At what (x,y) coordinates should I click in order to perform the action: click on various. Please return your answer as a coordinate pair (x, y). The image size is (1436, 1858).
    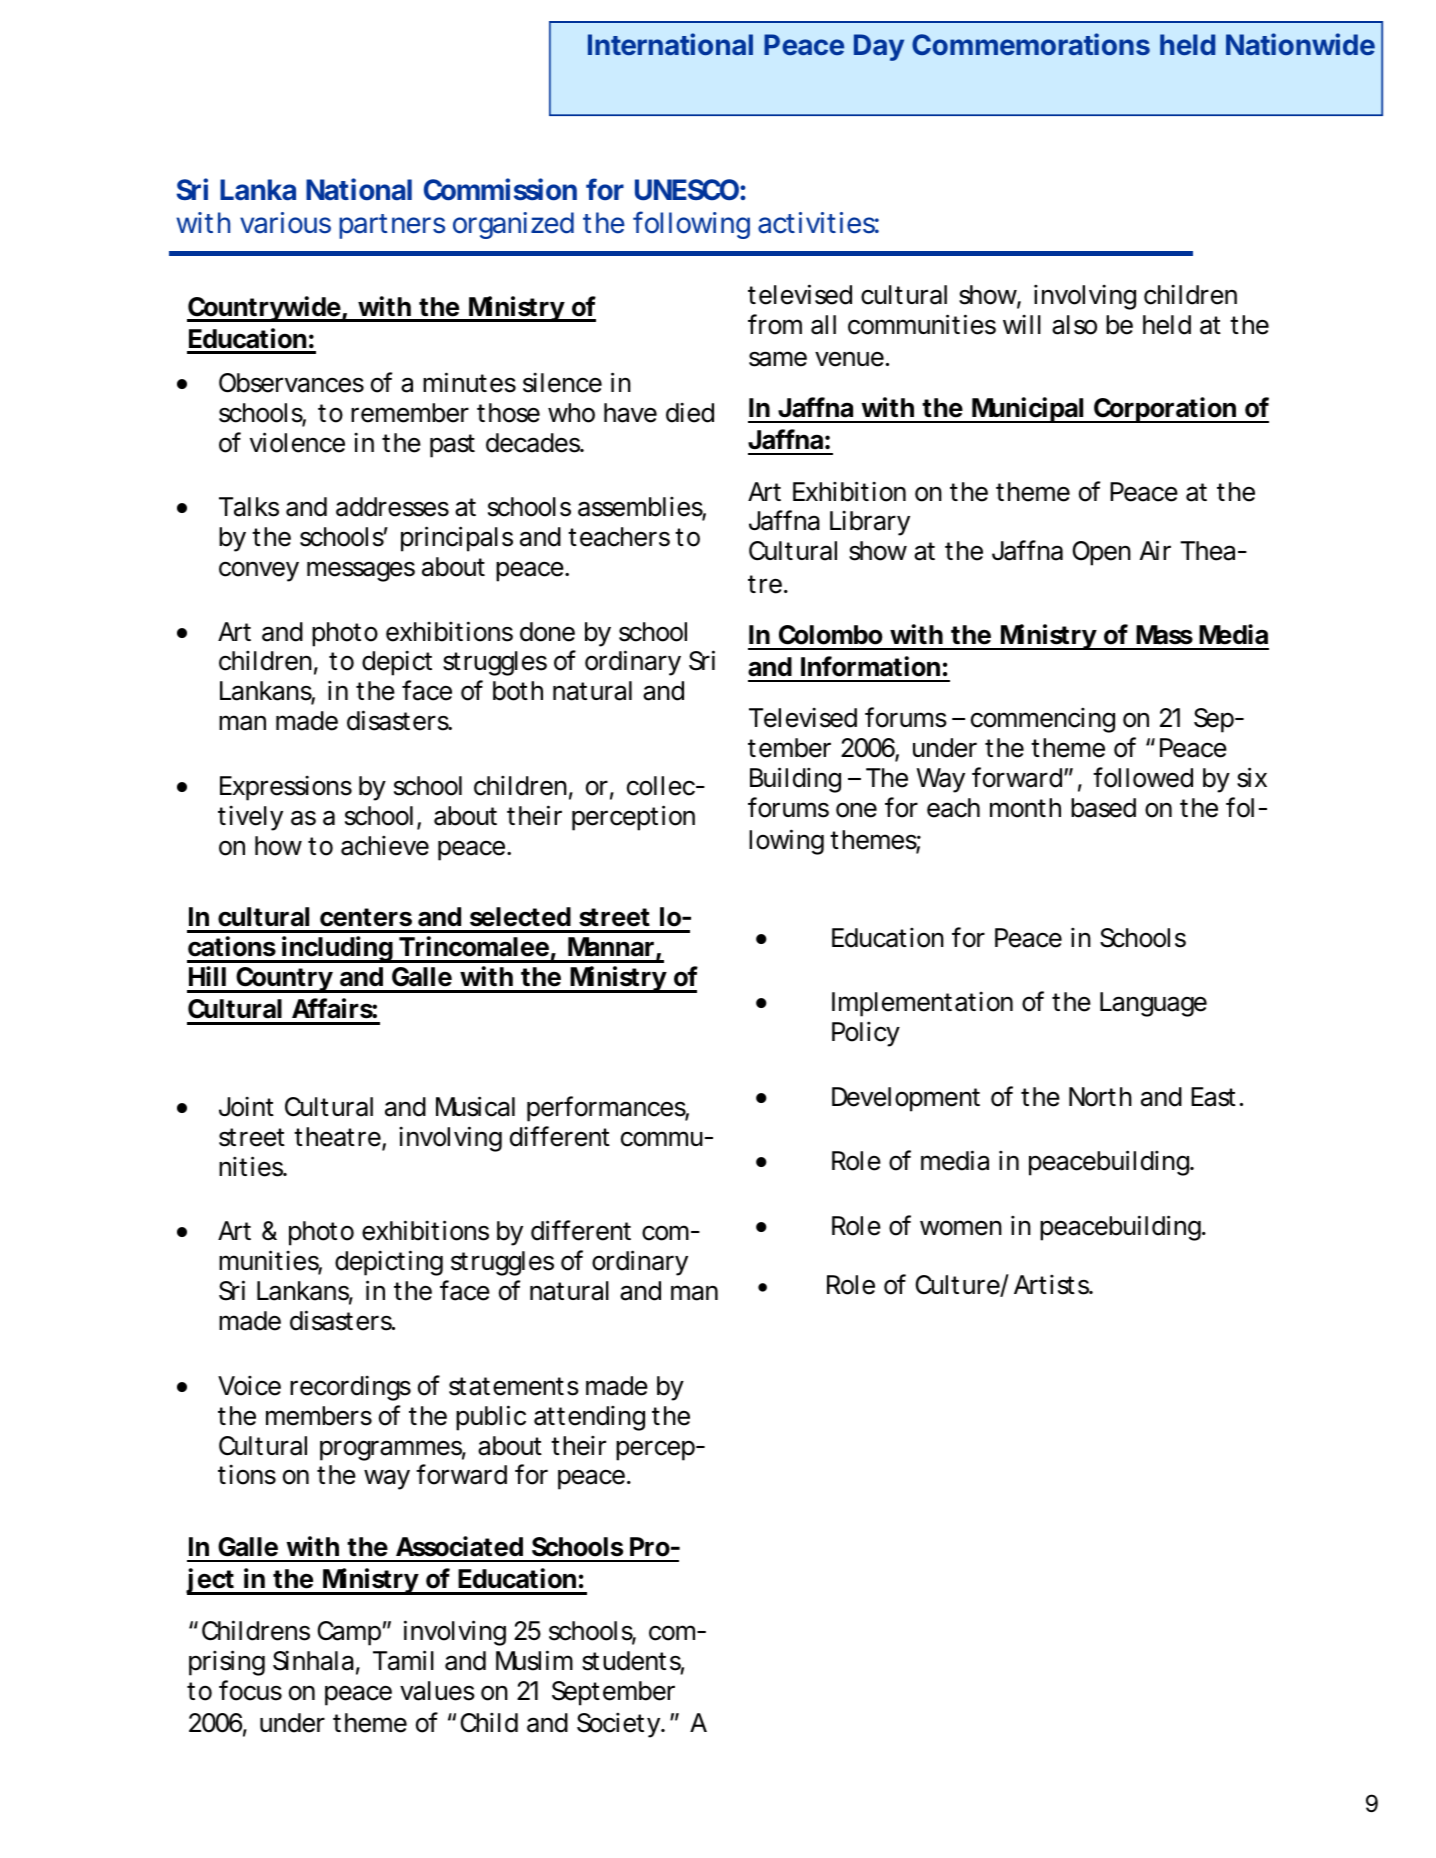
    Looking at the image, I should click on (285, 223).
